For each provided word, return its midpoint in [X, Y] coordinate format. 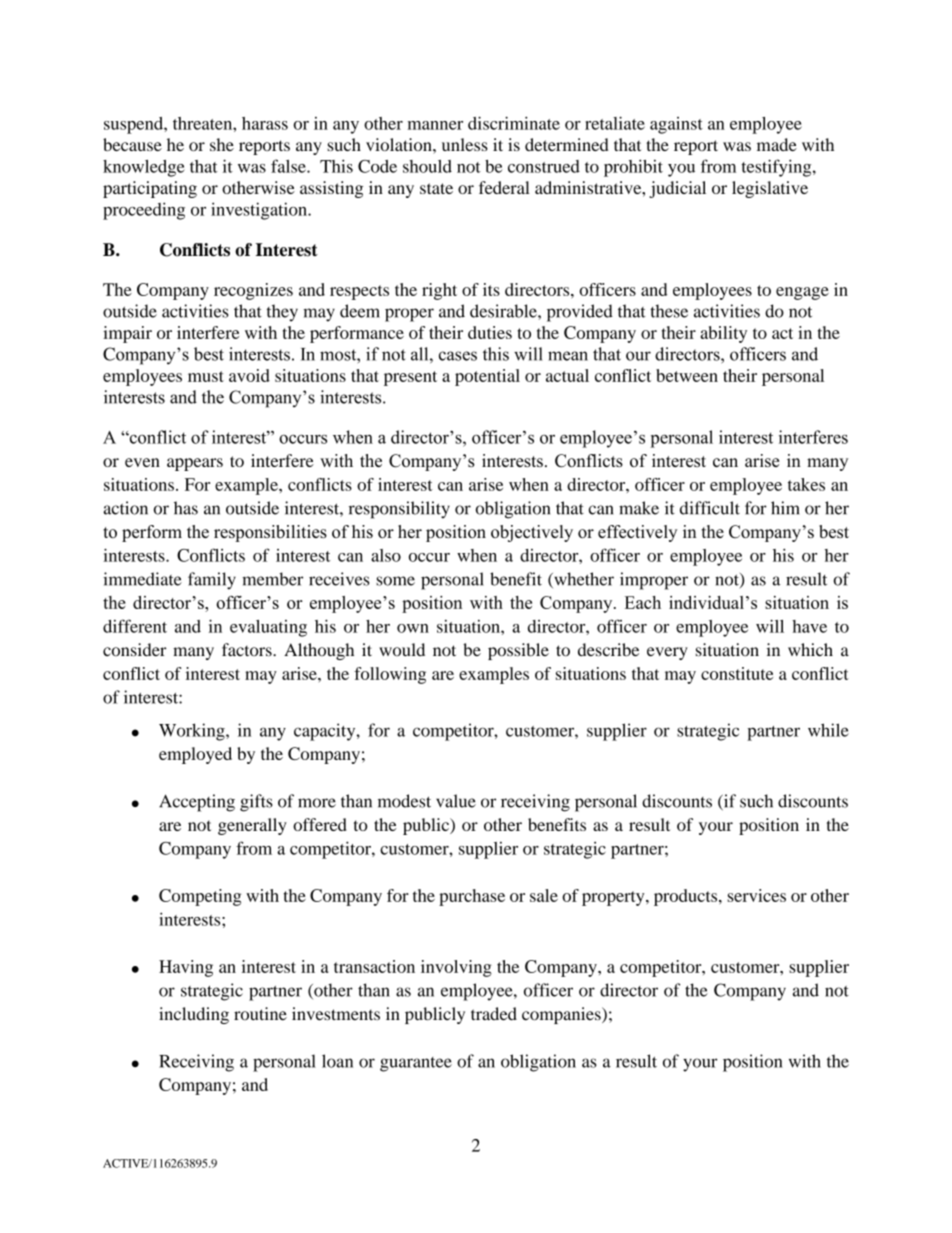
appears [195, 464]
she [222, 144]
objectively [532, 533]
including [194, 1015]
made [777, 144]
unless [465, 144]
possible [518, 651]
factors [248, 650]
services [756, 895]
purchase [472, 897]
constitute [737, 673]
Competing [200, 897]
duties [490, 332]
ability [723, 334]
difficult [710, 508]
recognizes [253, 291]
